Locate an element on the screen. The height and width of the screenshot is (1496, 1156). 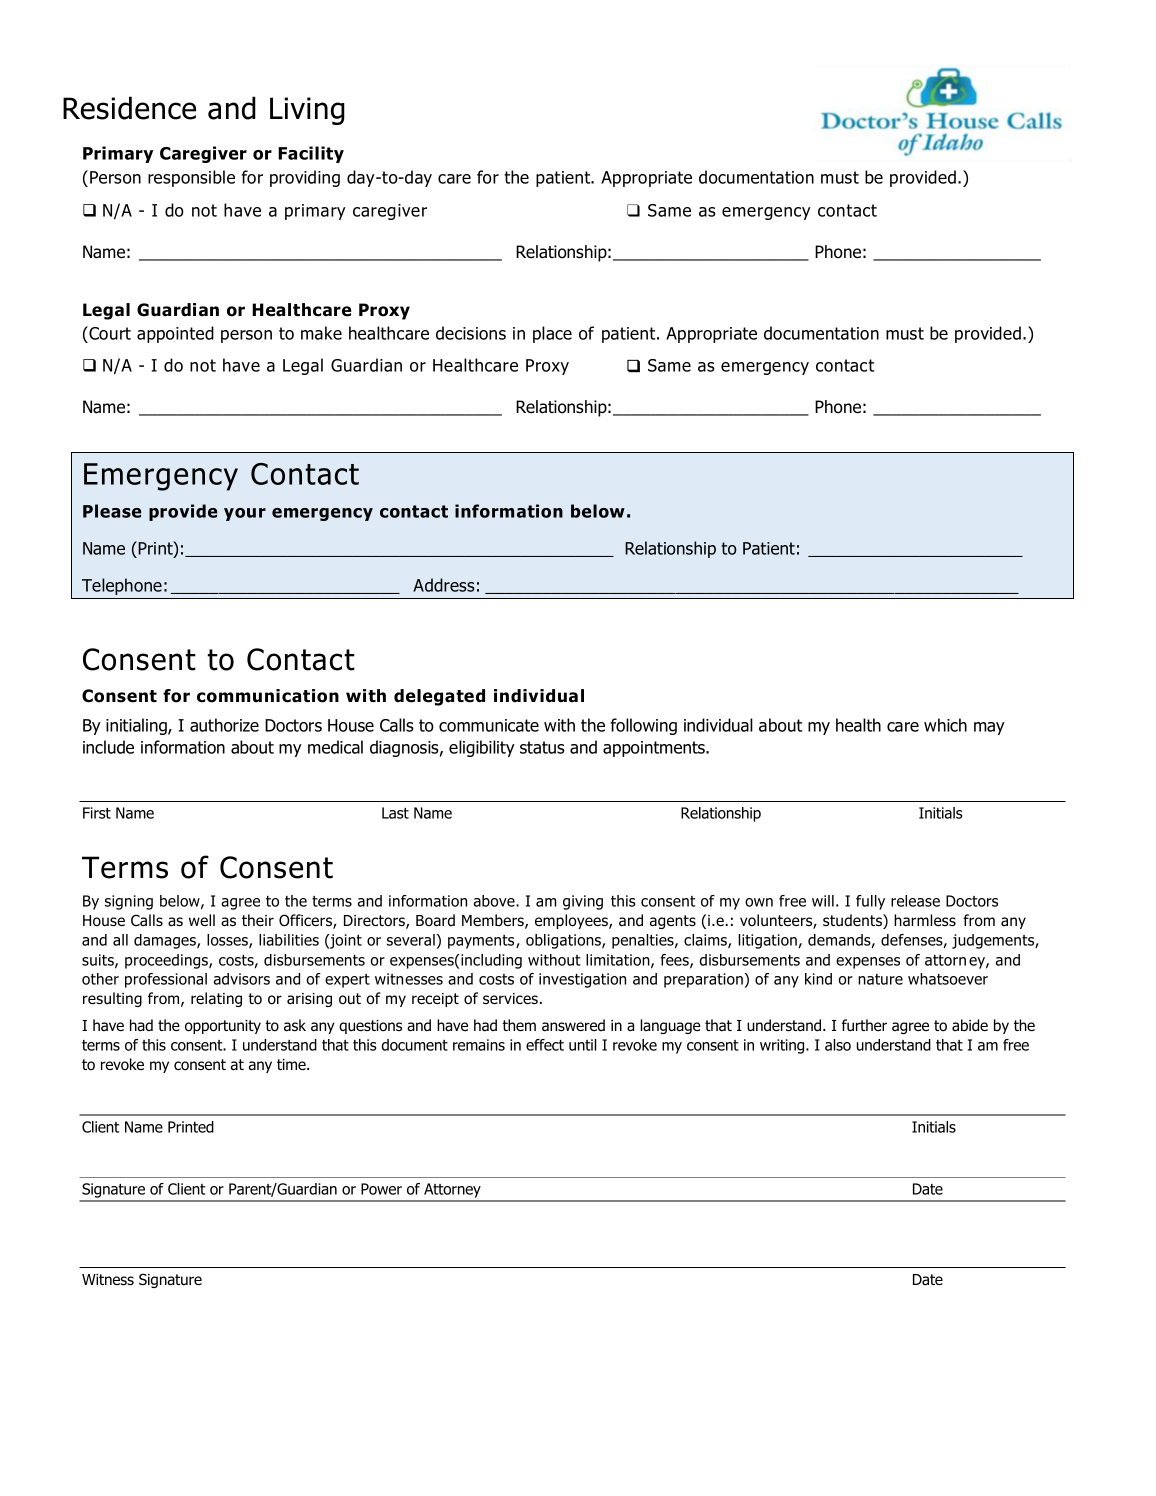
which is located at coordinates (945, 725).
